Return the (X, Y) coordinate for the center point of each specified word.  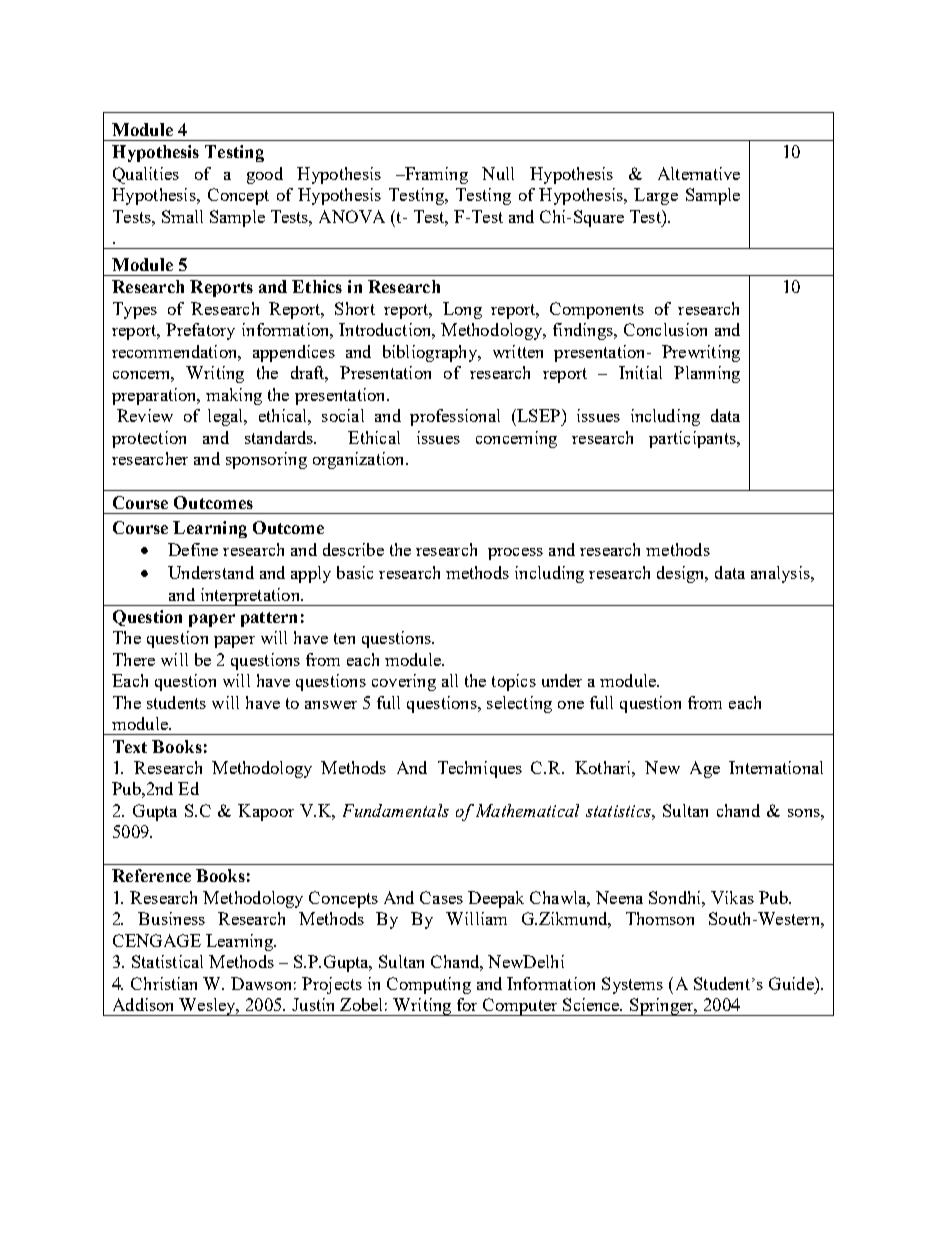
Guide (792, 983)
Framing (435, 175)
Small (182, 216)
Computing (429, 985)
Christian (164, 983)
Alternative (699, 173)
